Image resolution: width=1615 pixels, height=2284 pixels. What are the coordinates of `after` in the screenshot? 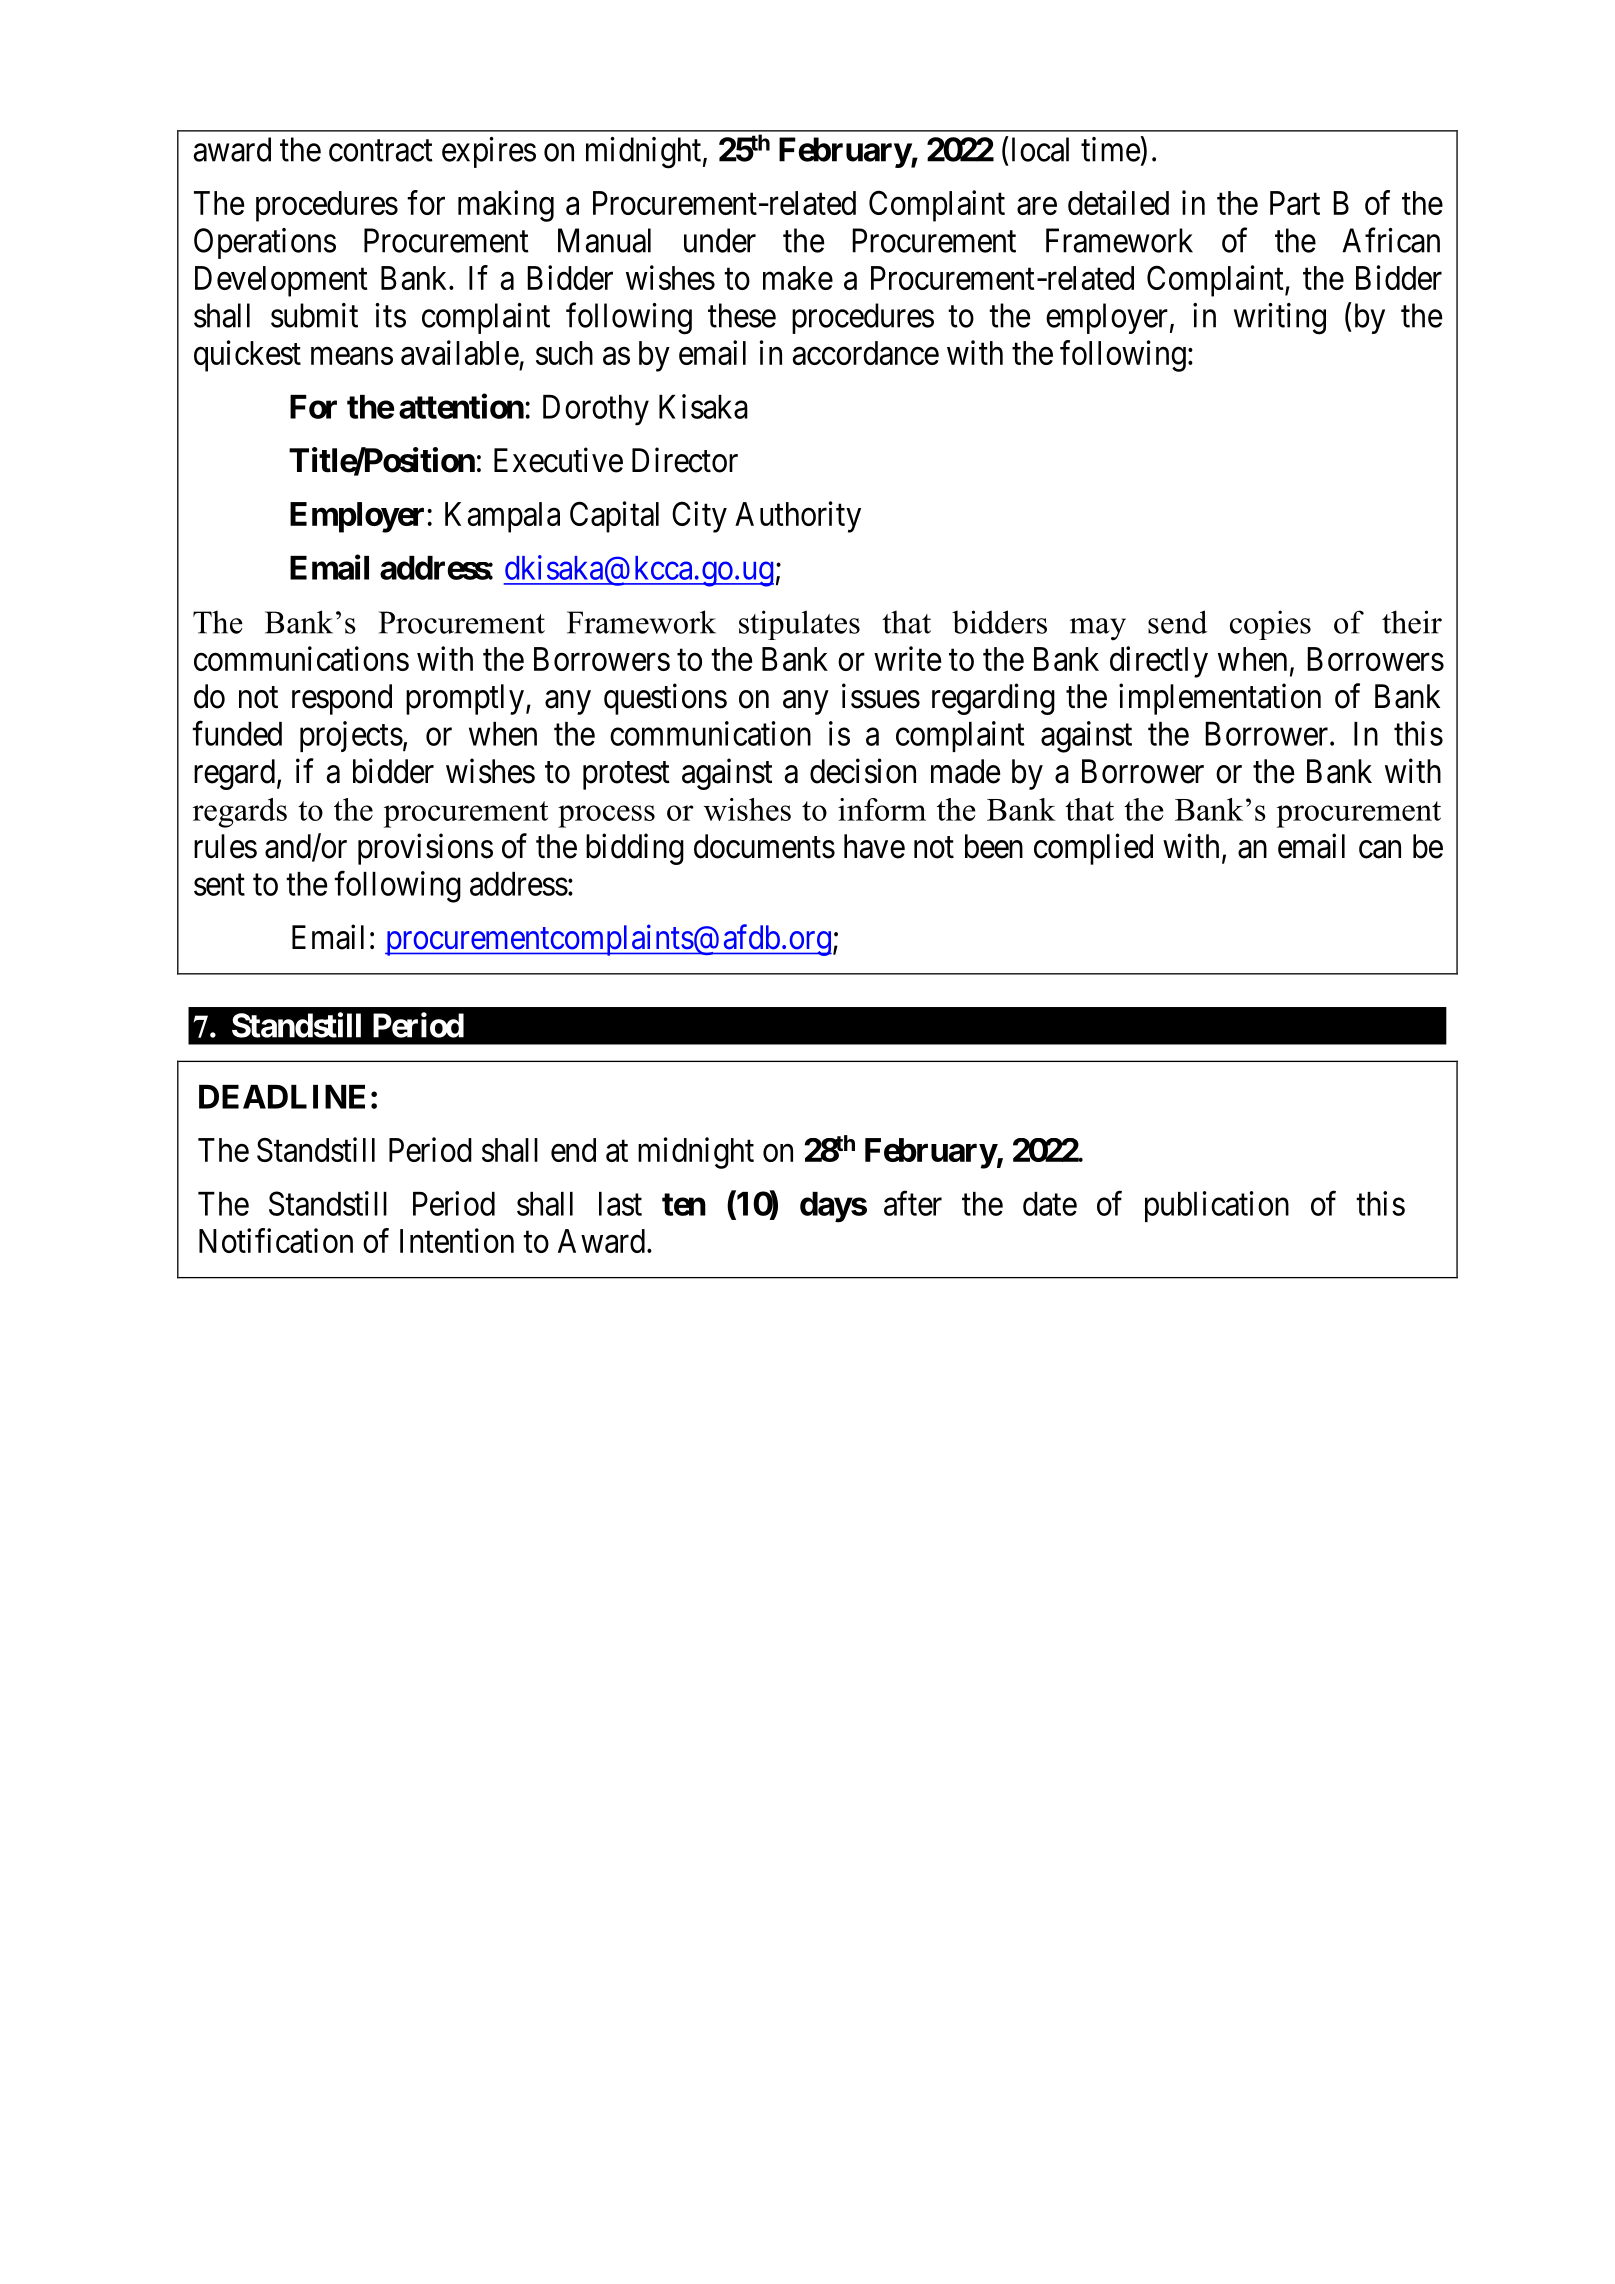 It's located at (913, 1203).
